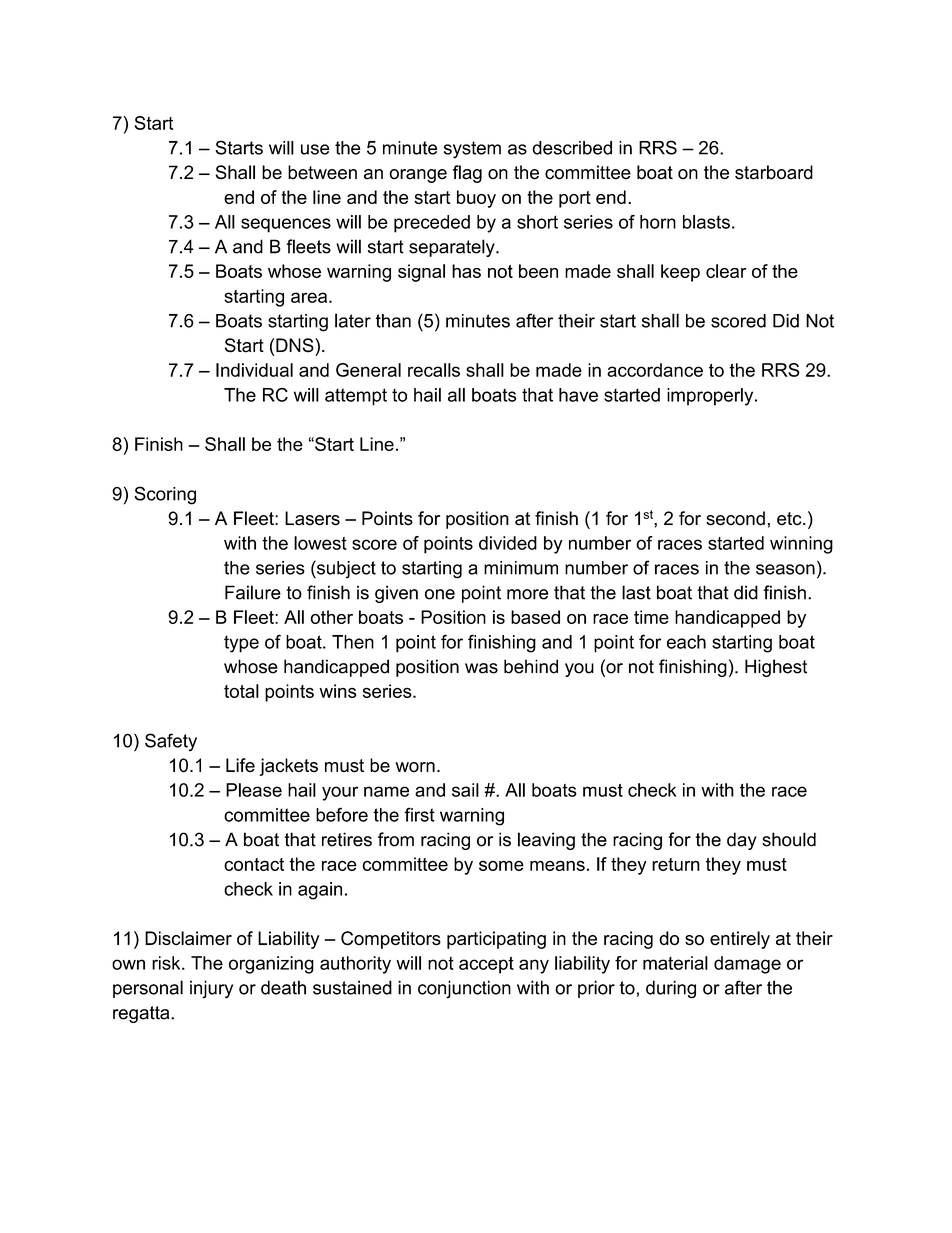 This screenshot has width=952, height=1233. Describe the element at coordinates (211, 989) in the screenshot. I see `injury` at that location.
